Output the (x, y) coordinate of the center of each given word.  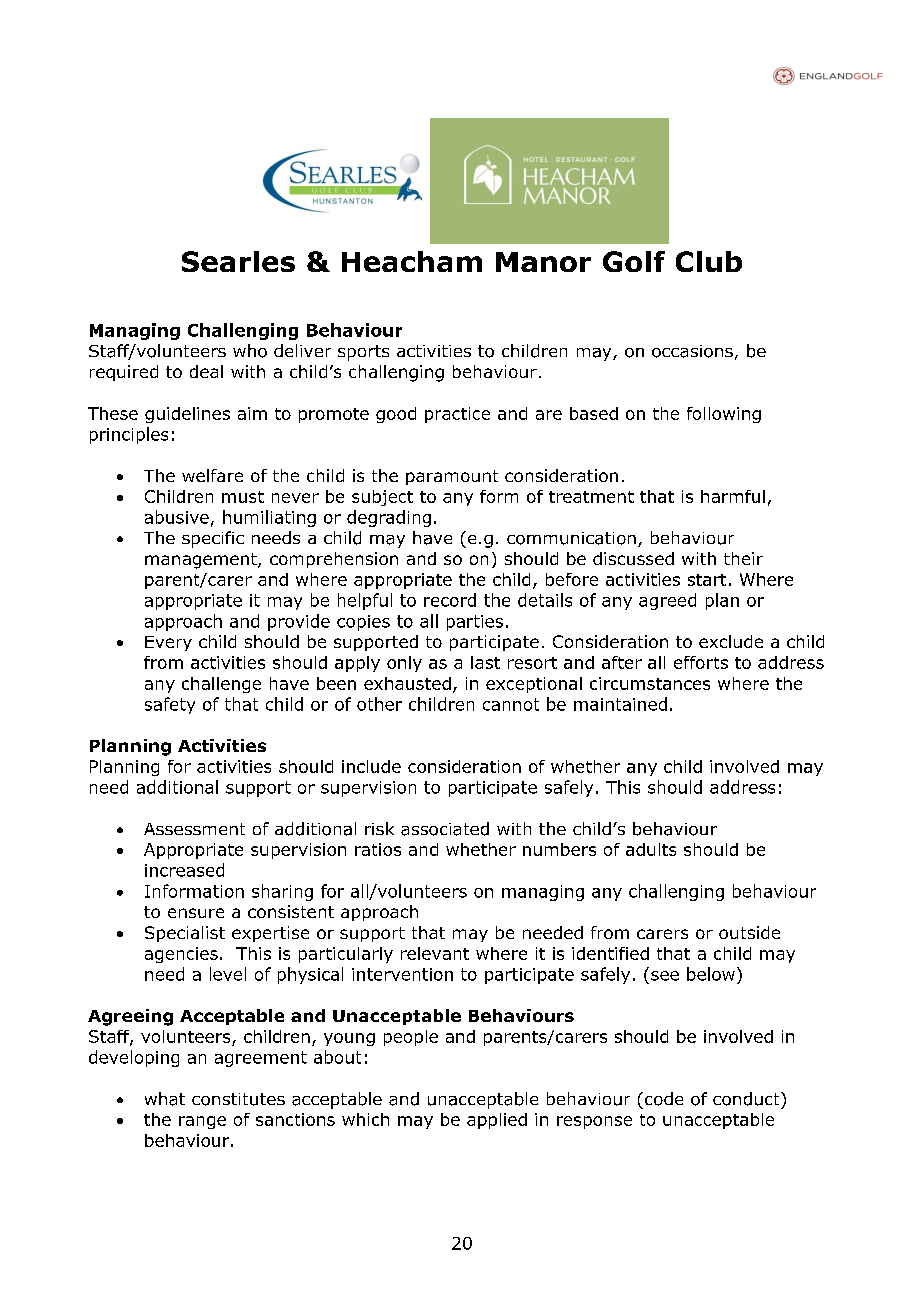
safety (170, 705)
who (250, 351)
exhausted (407, 683)
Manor (543, 262)
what (165, 1099)
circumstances (650, 683)
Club (709, 261)
